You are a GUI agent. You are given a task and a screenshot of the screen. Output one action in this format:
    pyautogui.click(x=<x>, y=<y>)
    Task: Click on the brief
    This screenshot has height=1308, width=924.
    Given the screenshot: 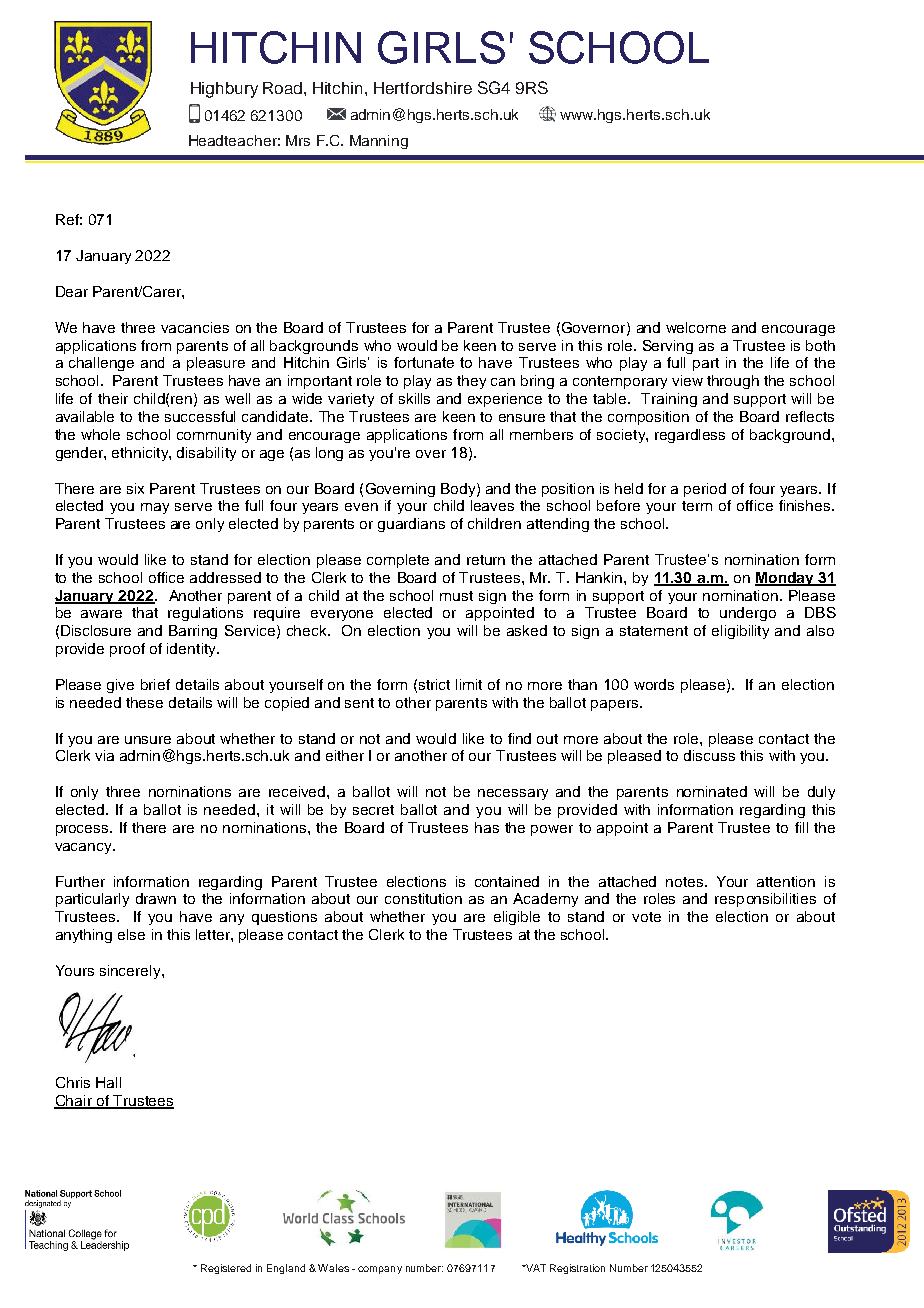 What is the action you would take?
    pyautogui.click(x=155, y=684)
